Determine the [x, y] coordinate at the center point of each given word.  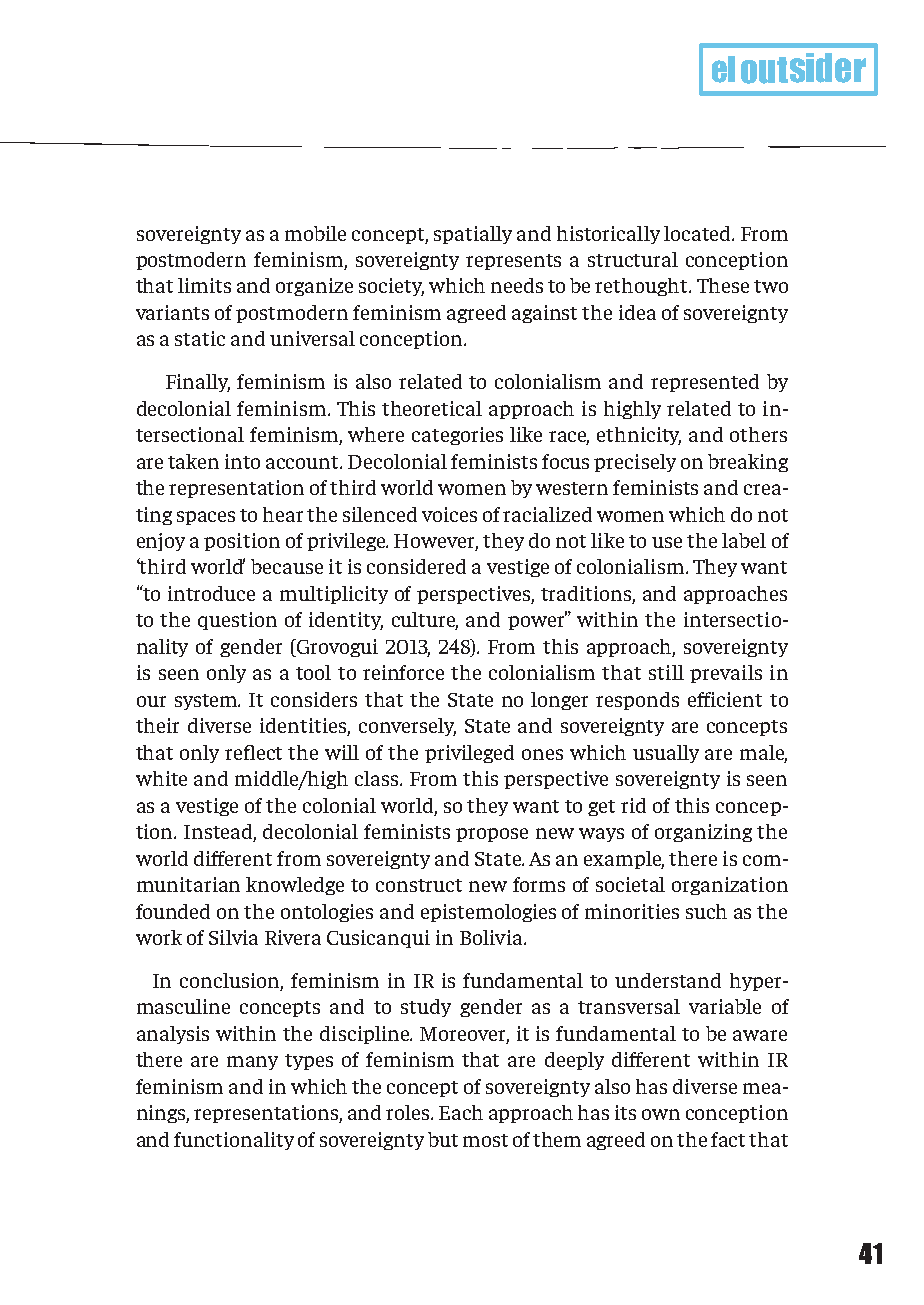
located [698, 233]
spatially [473, 235]
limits [204, 285]
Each [461, 1112]
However [436, 542]
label [744, 540]
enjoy [161, 542]
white [161, 778]
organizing [703, 833]
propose [492, 835]
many [252, 1063]
